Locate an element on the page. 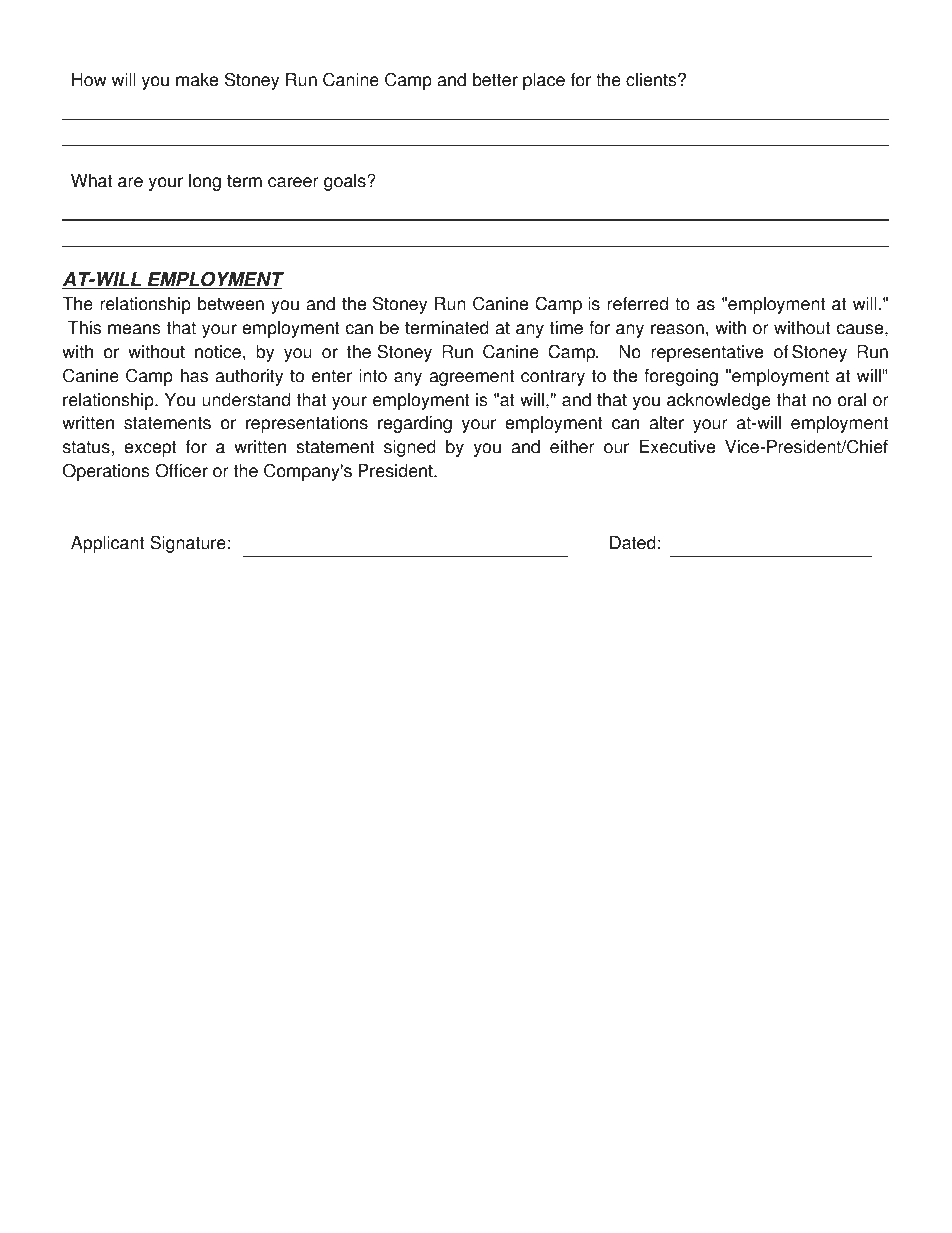 Image resolution: width=952 pixels, height=1233 pixels. Signature is located at coordinates (188, 544).
